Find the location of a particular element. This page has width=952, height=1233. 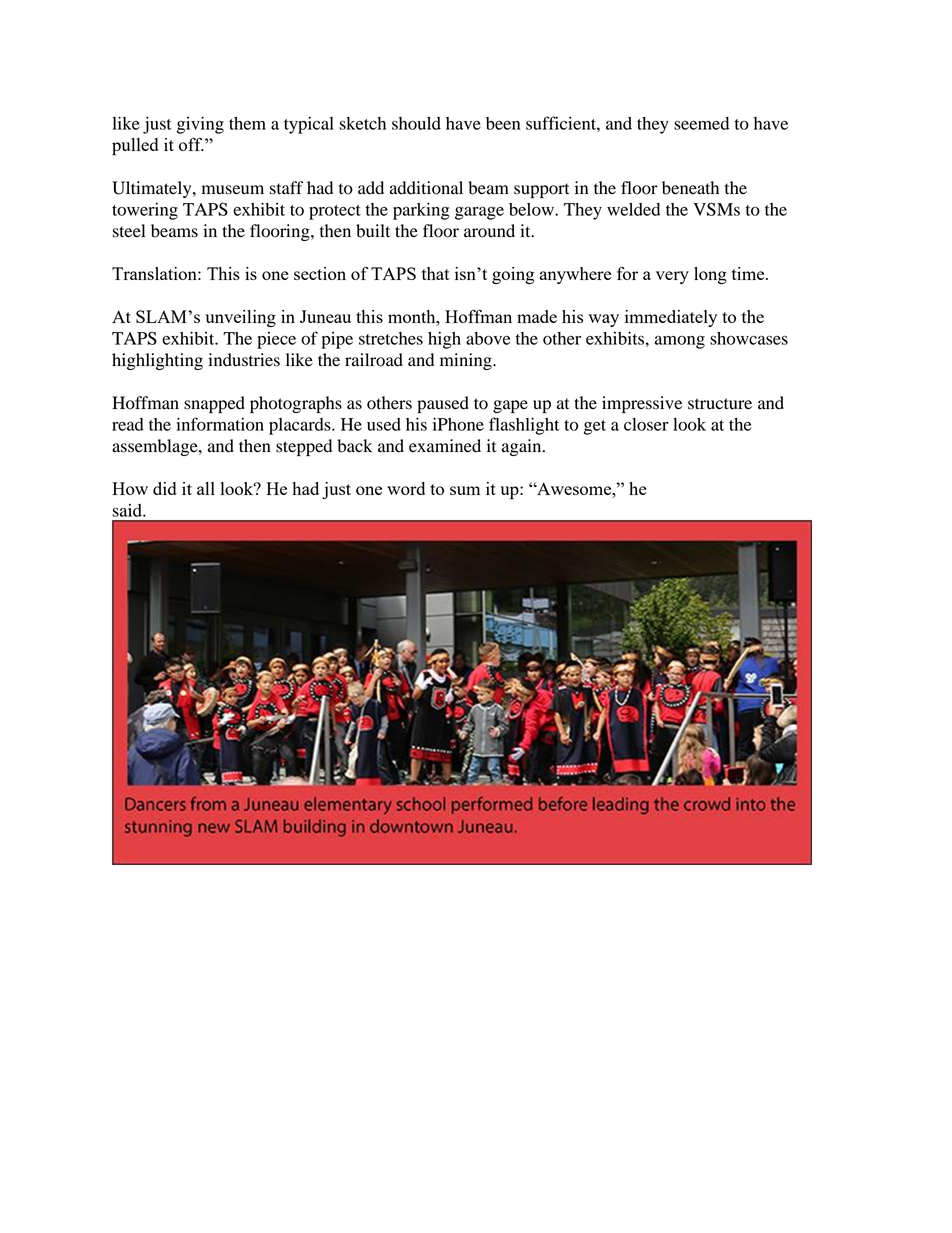

all is located at coordinates (206, 488).
